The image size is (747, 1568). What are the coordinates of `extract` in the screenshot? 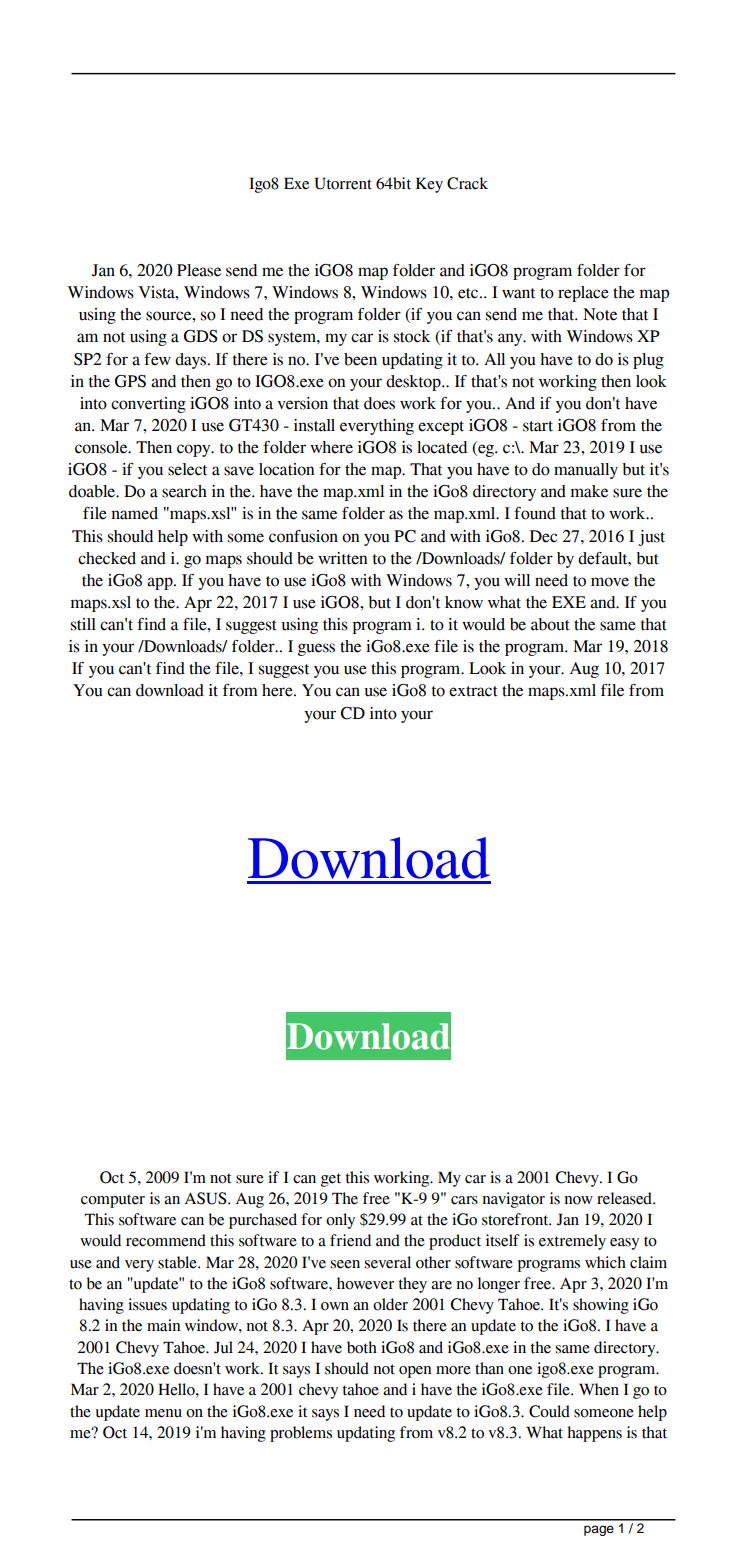 It's located at (473, 691).
